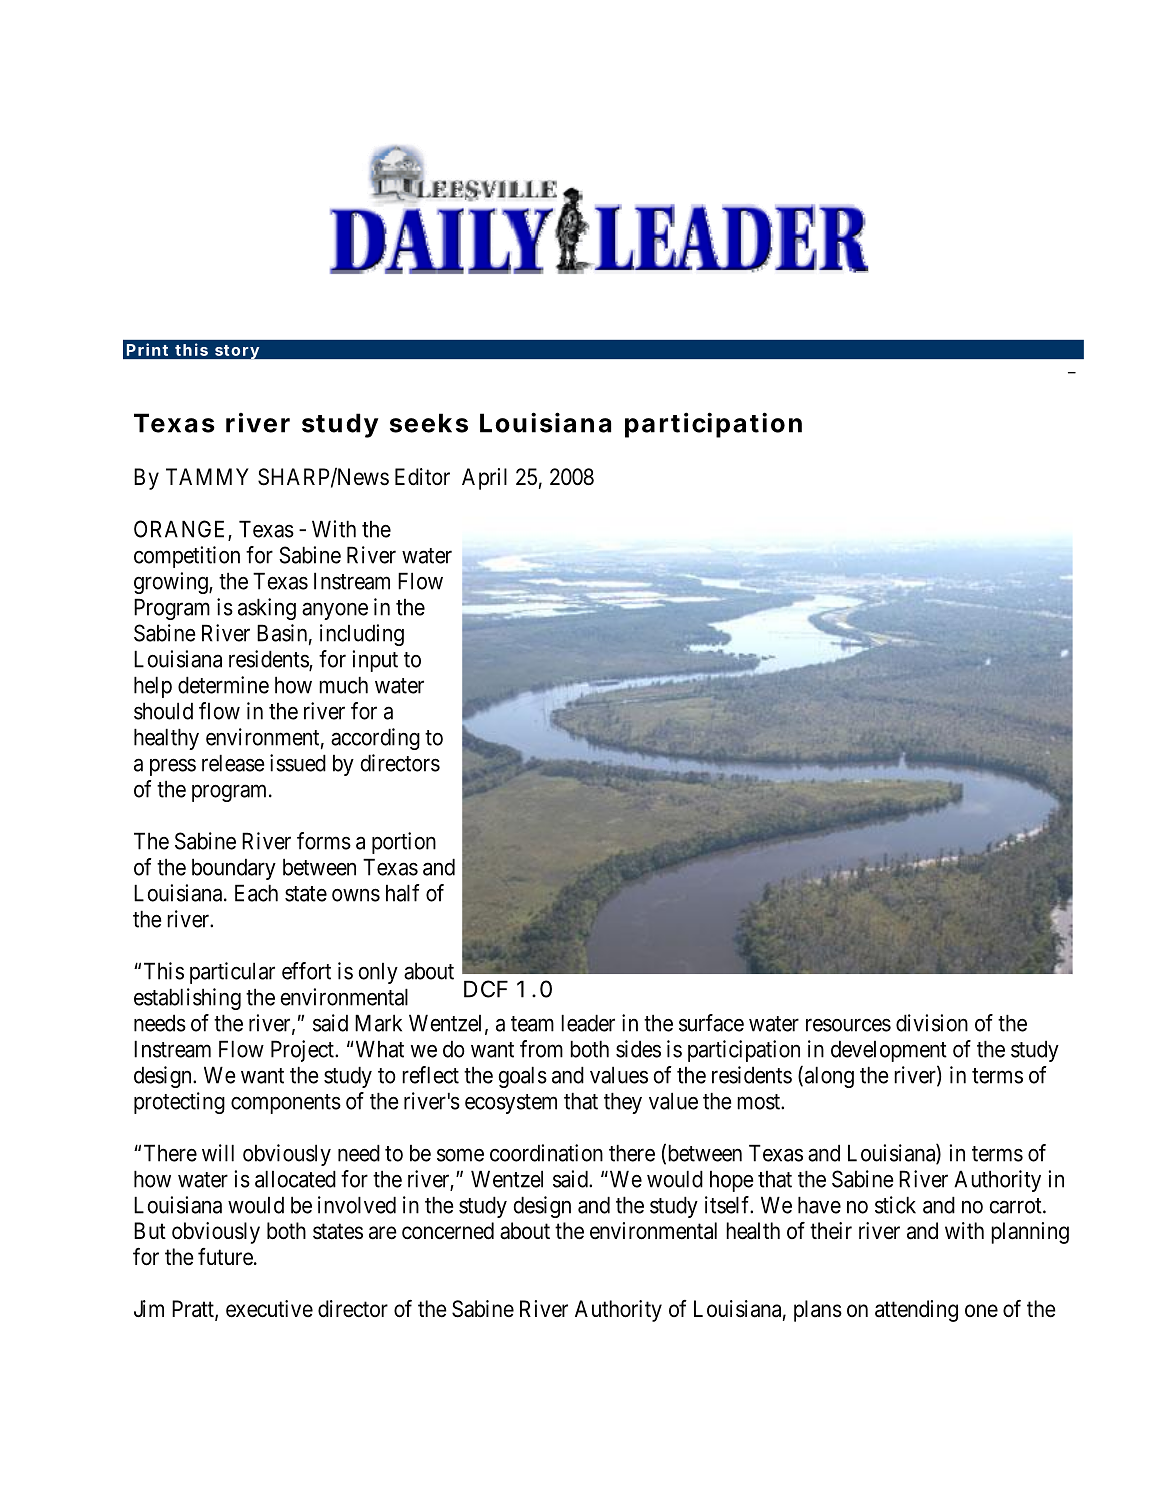 This screenshot has height=1492, width=1153. Describe the element at coordinates (404, 843) in the screenshot. I see `portion` at that location.
